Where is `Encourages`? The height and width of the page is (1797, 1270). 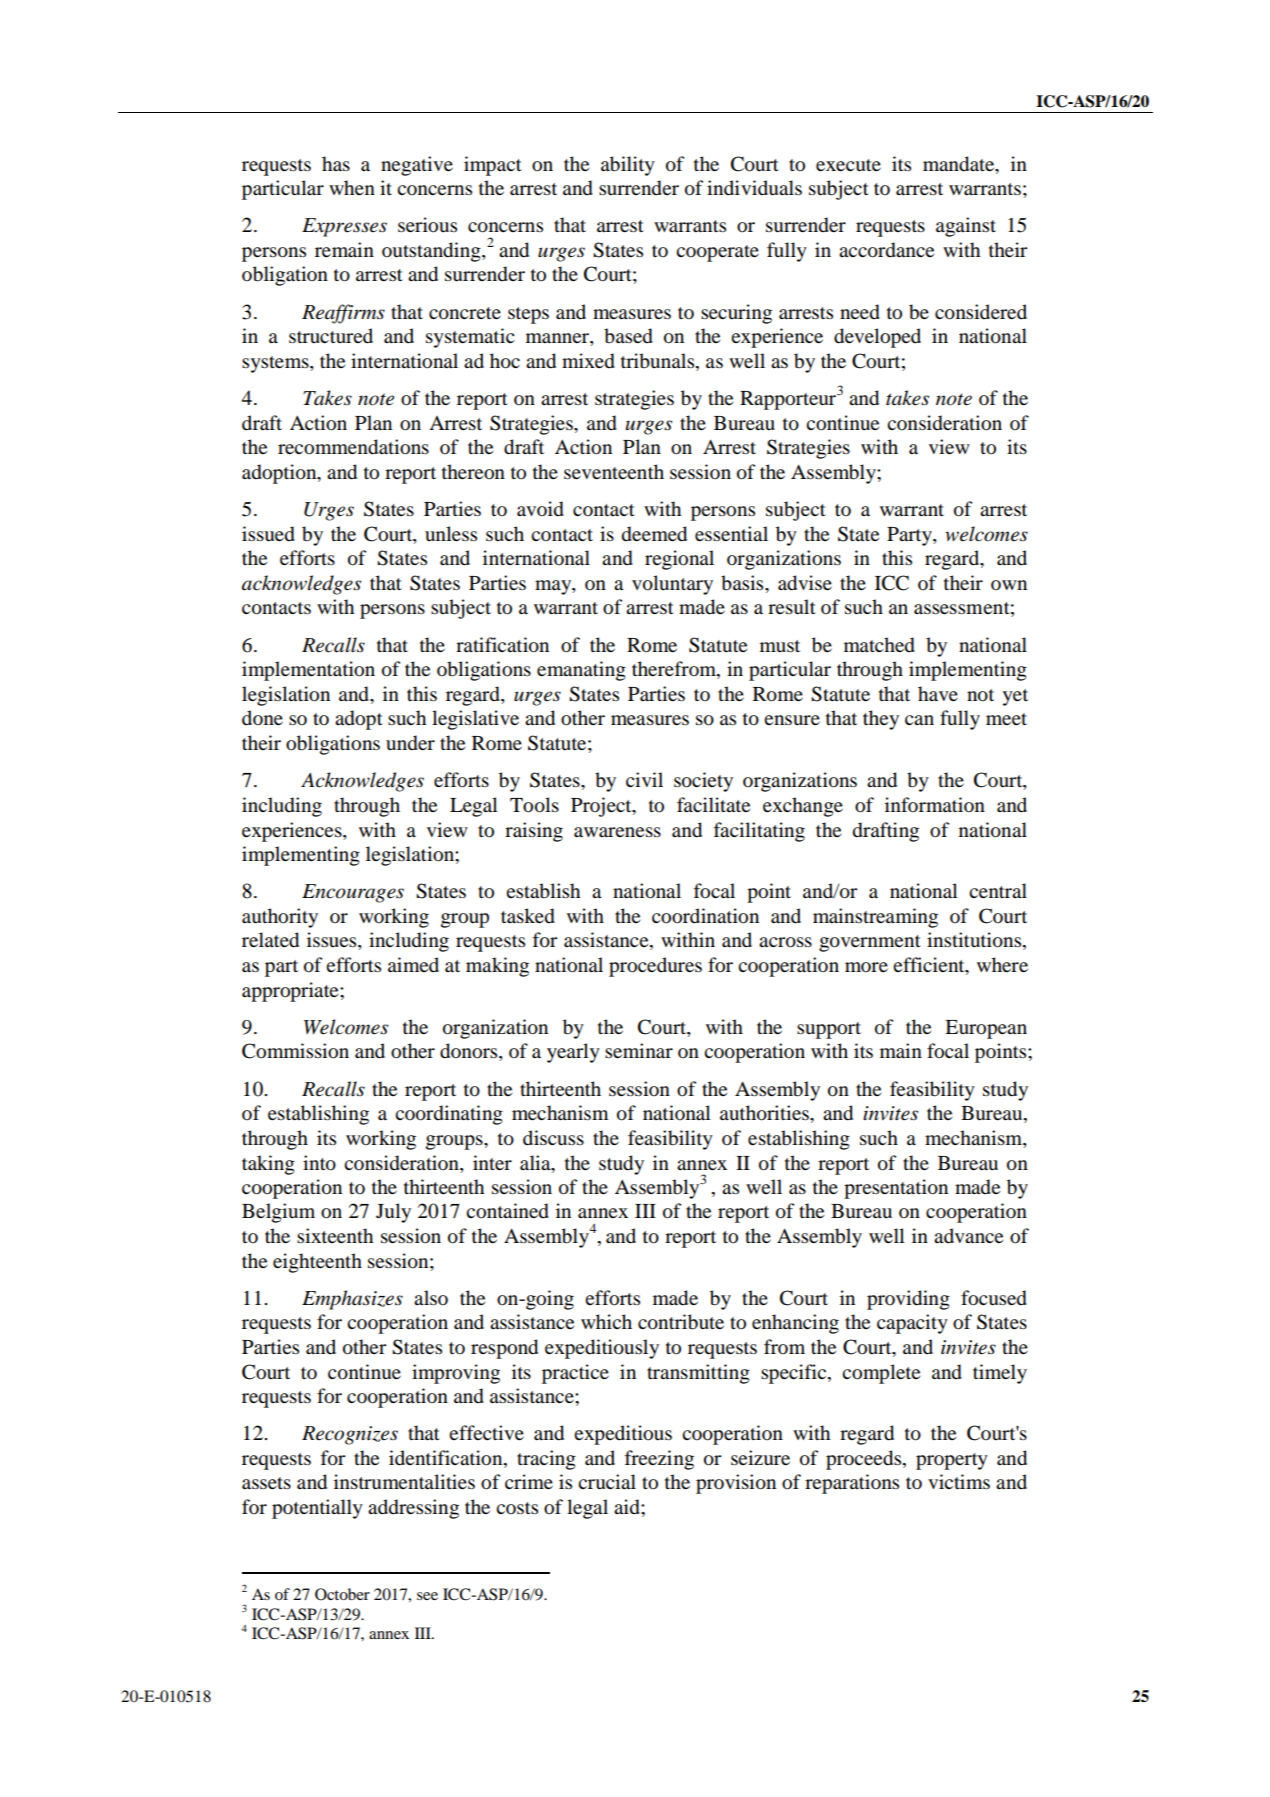 Encourages is located at coordinates (353, 893).
